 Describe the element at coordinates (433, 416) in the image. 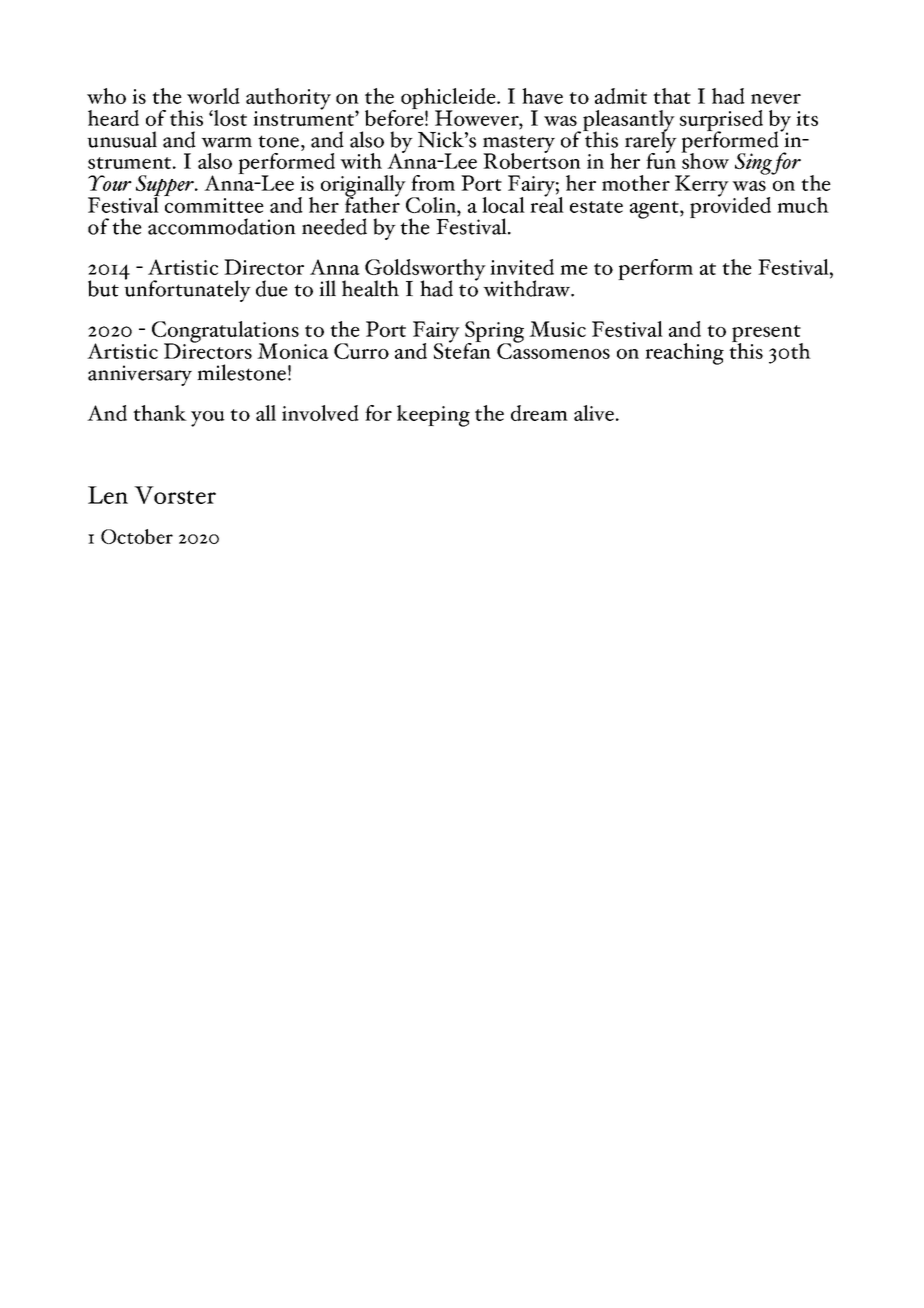

I see `keeping` at that location.
